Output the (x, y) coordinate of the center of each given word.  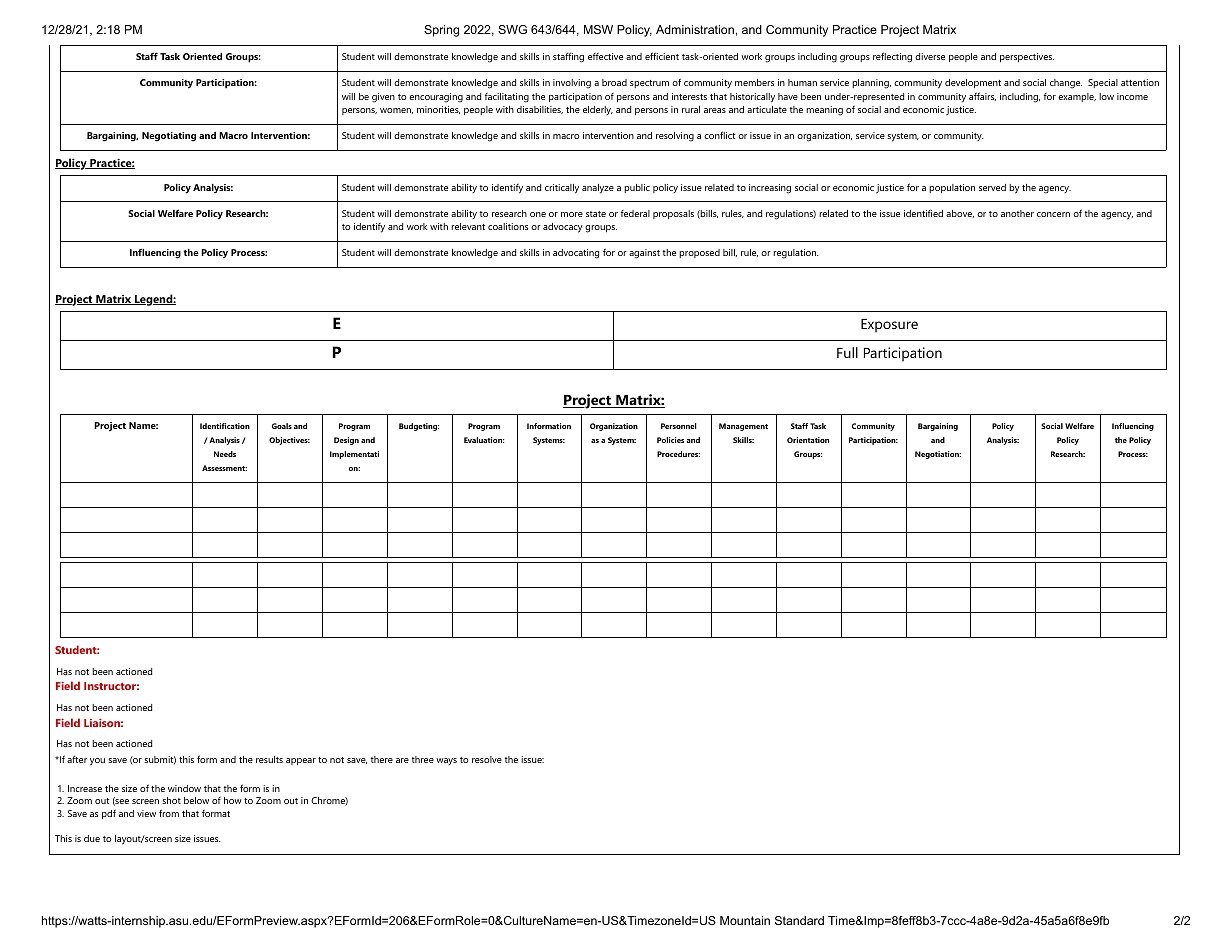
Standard (799, 920)
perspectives (1026, 57)
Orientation (808, 440)
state (596, 214)
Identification (225, 426)
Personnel (679, 426)
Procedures (678, 454)
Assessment (224, 468)
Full (847, 352)
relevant (468, 226)
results (269, 759)
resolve (487, 759)
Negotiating (169, 137)
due (92, 838)
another (1017, 213)
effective (605, 56)
